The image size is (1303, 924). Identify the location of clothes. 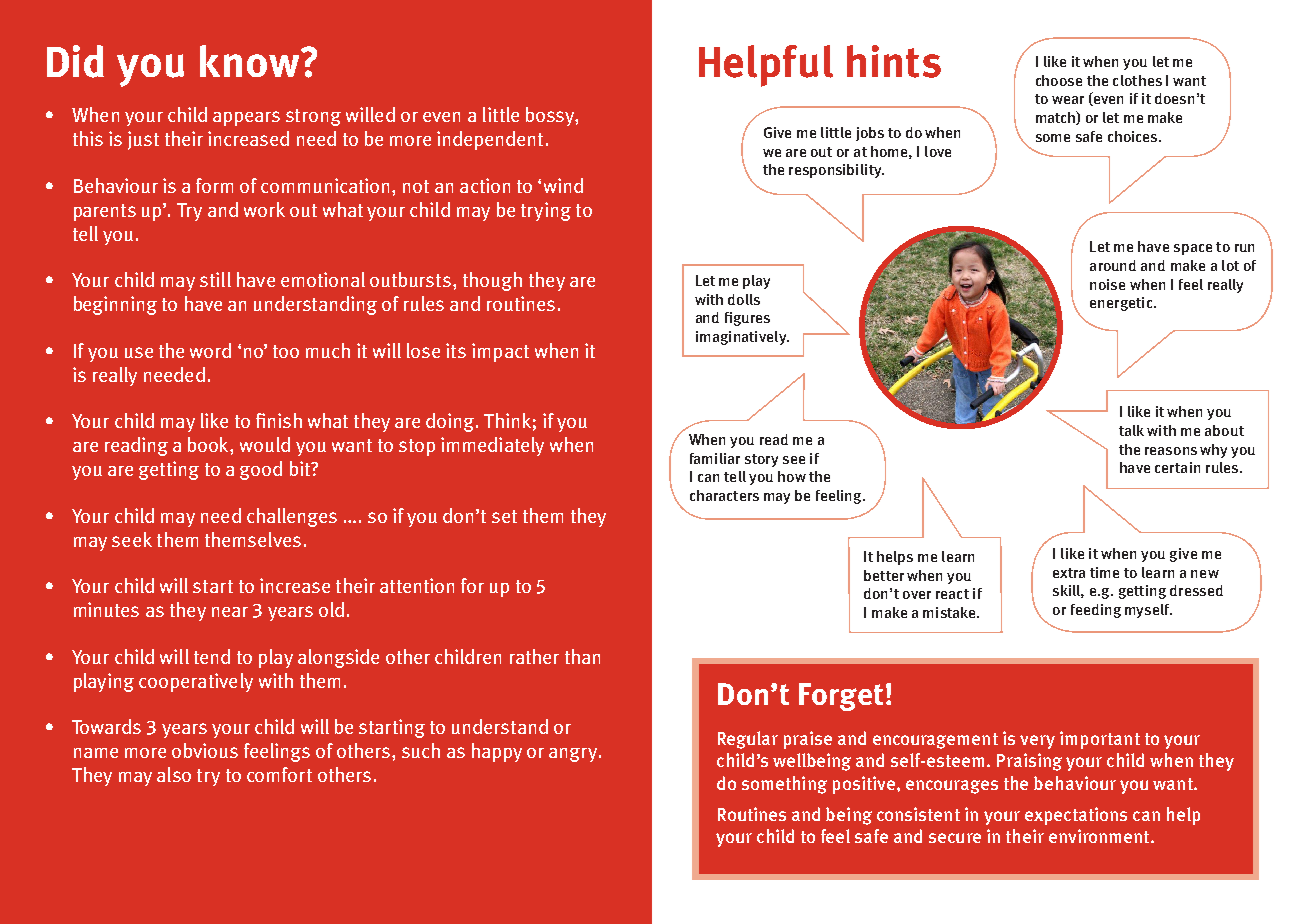
(1137, 80).
